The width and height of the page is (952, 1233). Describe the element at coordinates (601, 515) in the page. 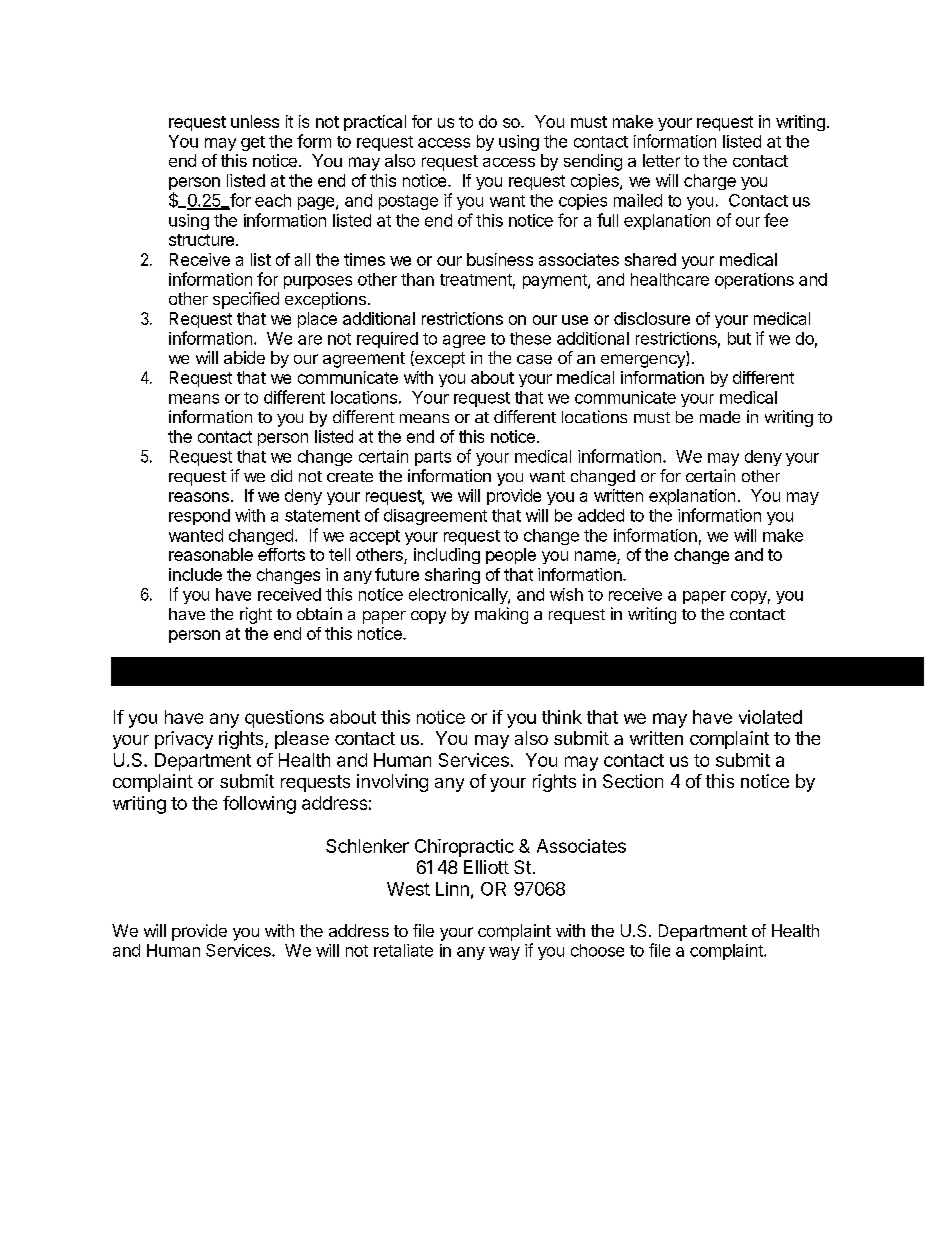

I see `added` at that location.
